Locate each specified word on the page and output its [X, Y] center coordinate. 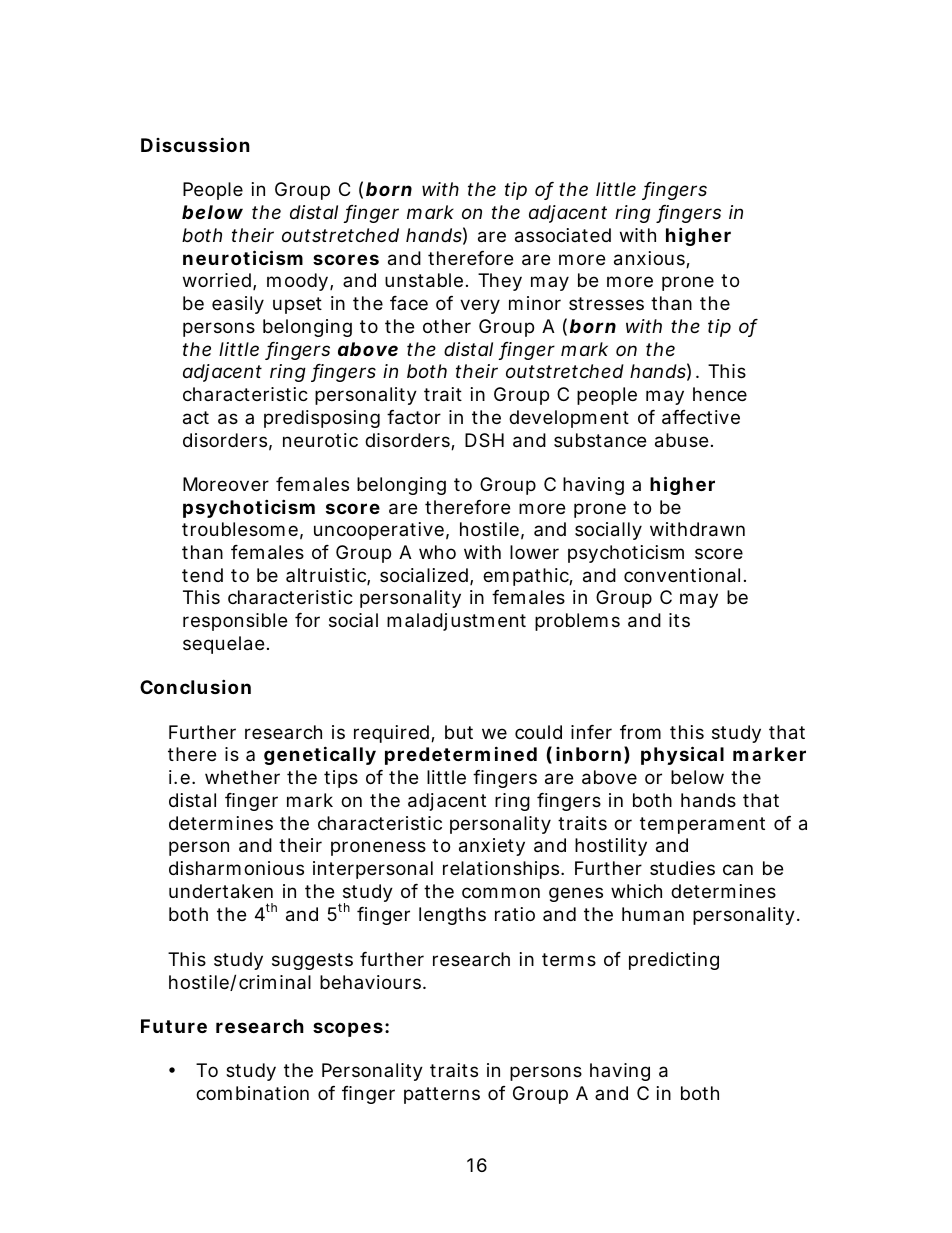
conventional [682, 575]
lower [534, 552]
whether [242, 777]
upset [297, 305]
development [569, 419]
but [459, 732]
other [447, 326]
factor [414, 417]
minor [535, 303]
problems [577, 622]
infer [591, 732]
